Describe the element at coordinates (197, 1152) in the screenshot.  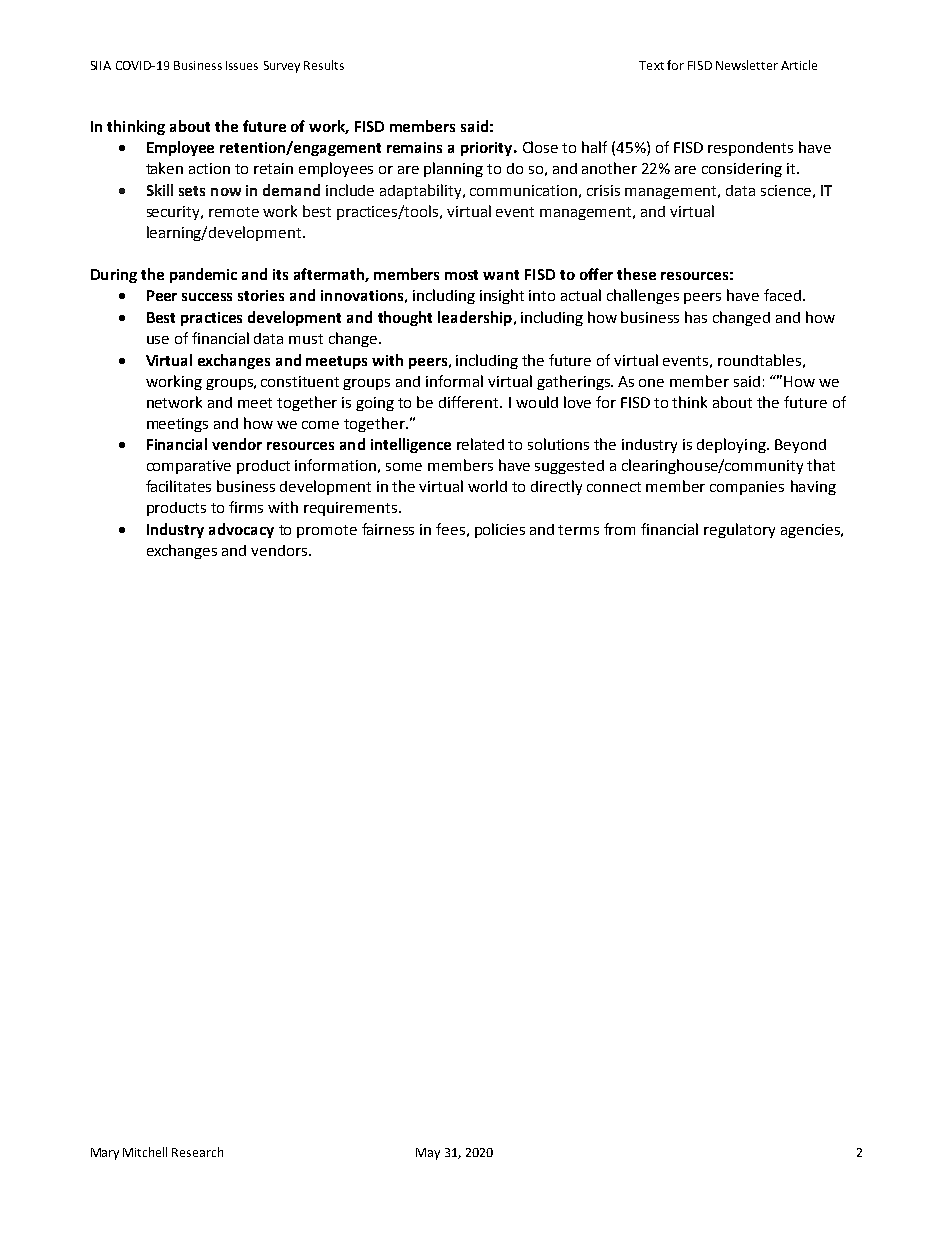
I see `Research` at that location.
